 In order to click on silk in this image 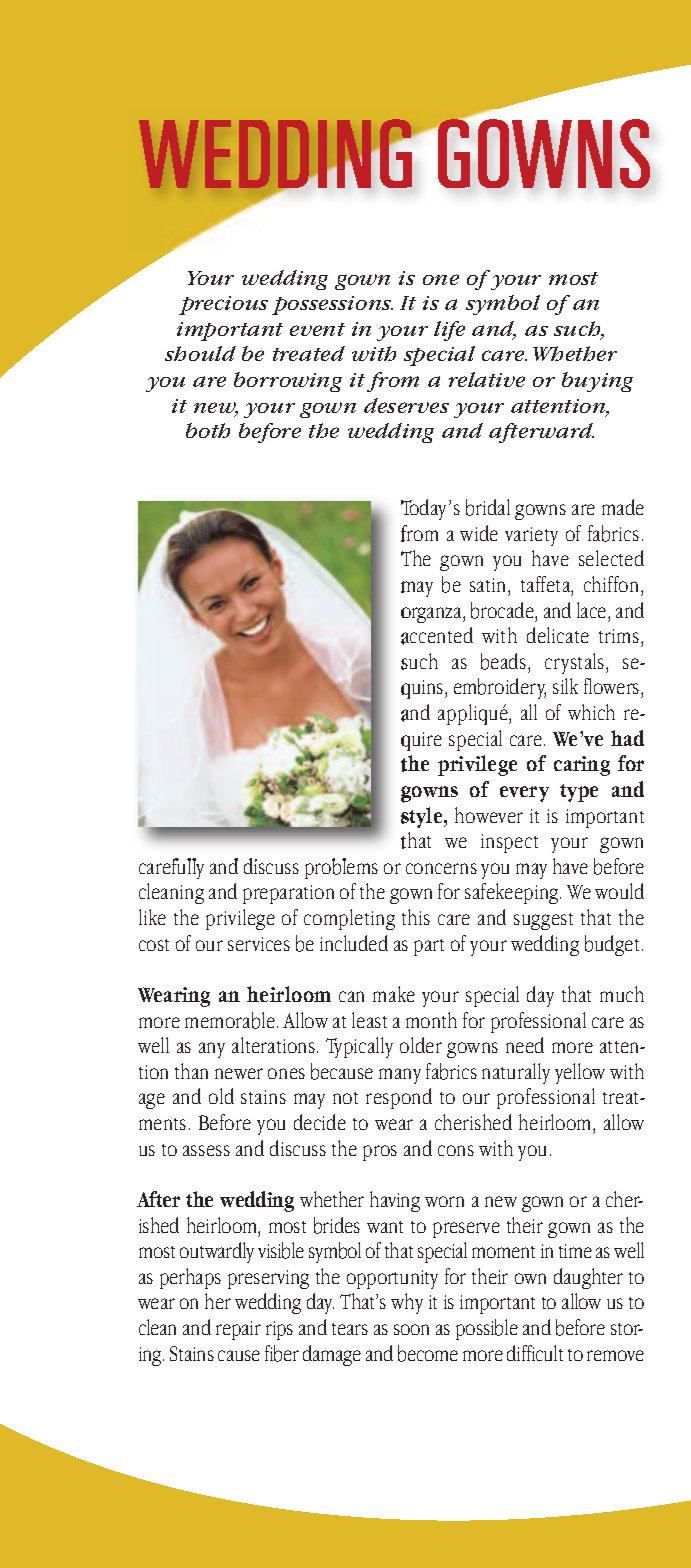, I will do `click(565, 686)`.
